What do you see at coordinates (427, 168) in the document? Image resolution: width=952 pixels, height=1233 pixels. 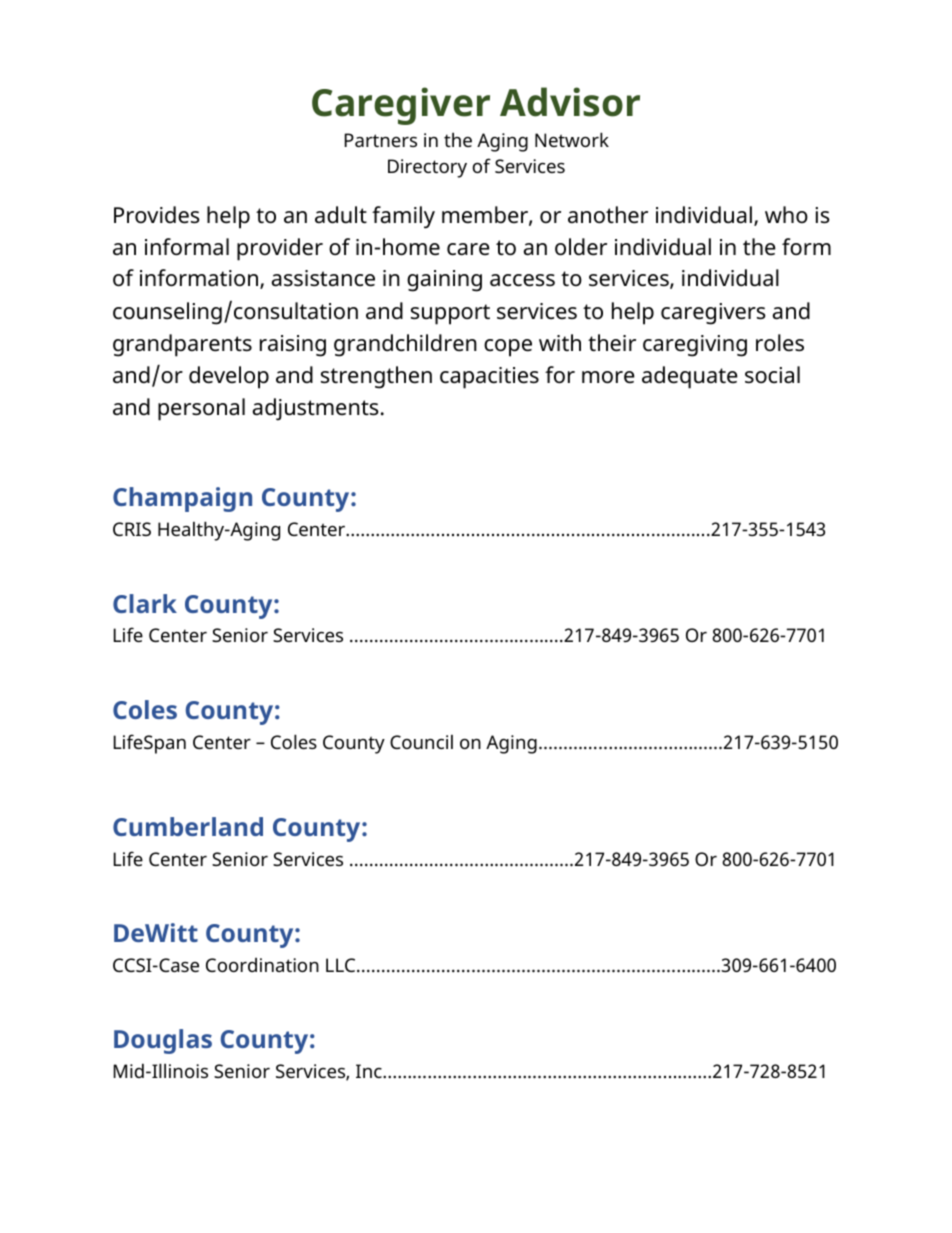 I see `Directory` at bounding box center [427, 168].
